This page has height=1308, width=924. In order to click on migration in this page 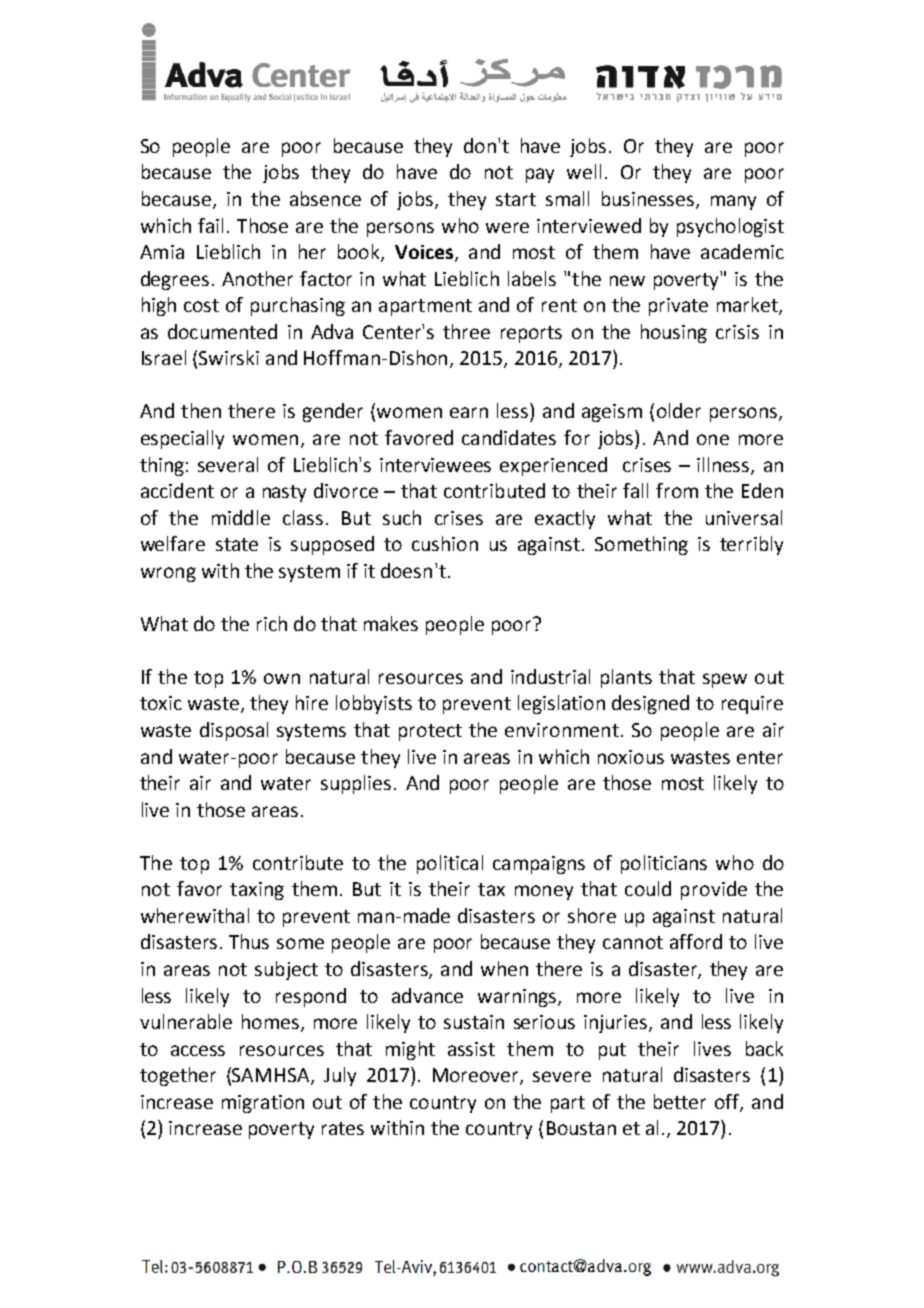, I will do `click(263, 1104)`.
